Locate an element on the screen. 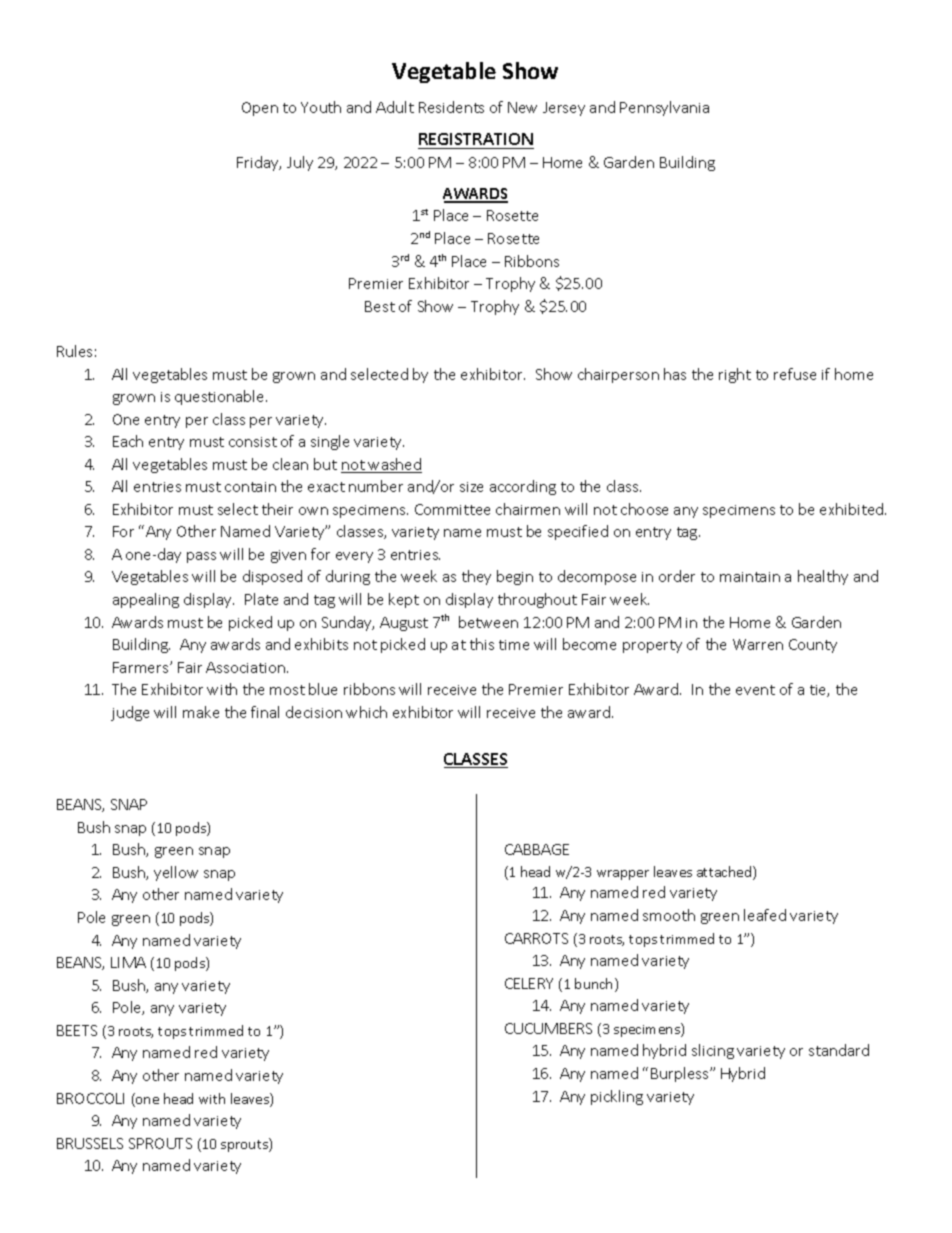 The height and width of the screenshot is (1233, 952). BRUSSELS is located at coordinates (90, 1143).
